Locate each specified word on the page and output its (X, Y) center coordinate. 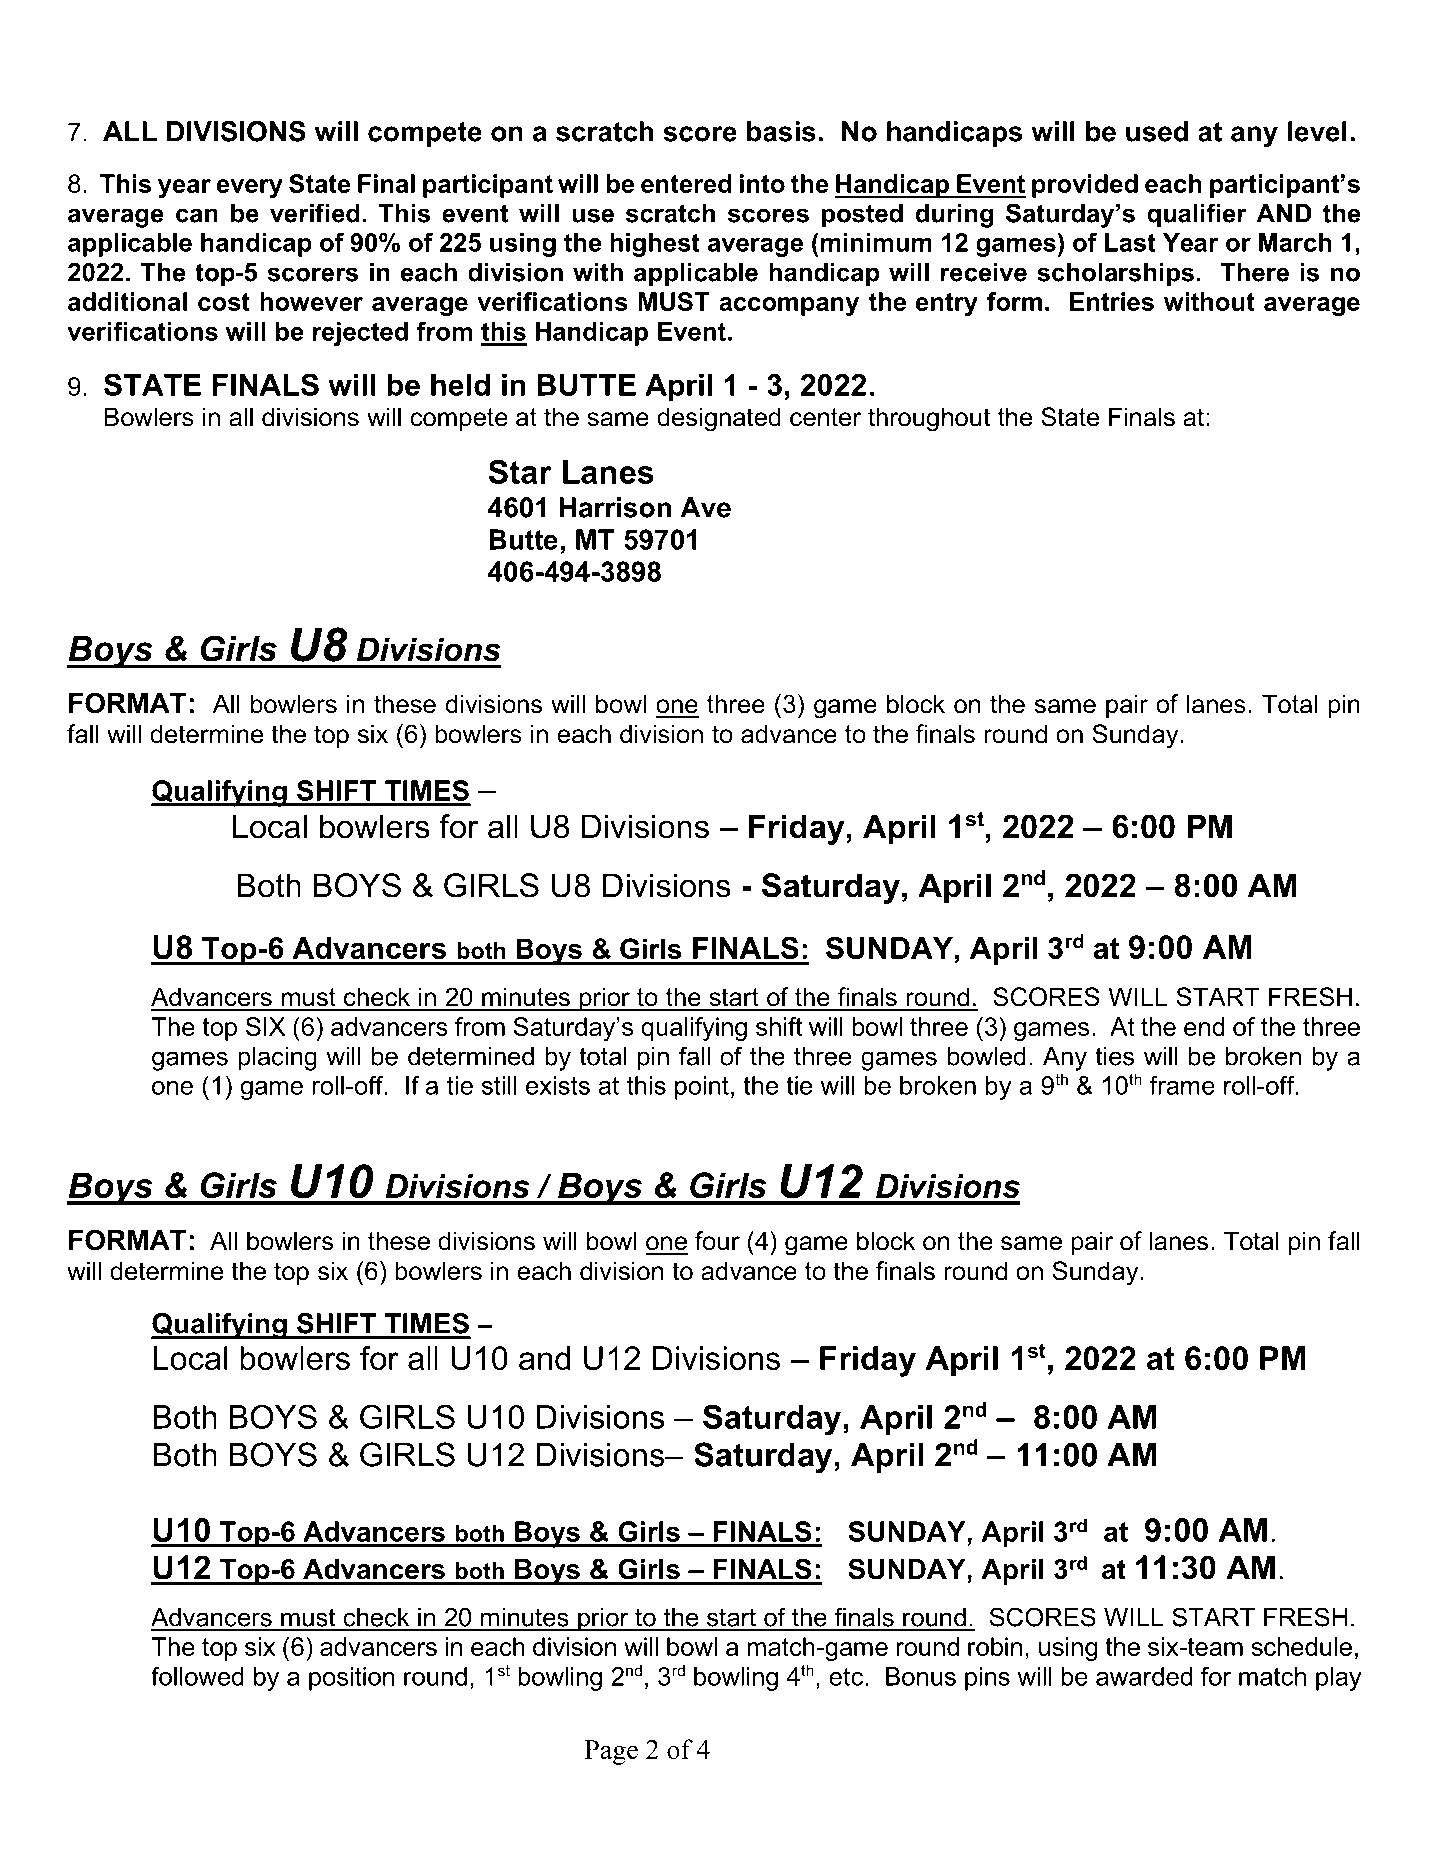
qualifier (1197, 215)
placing (277, 1059)
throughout (929, 419)
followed (197, 1676)
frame (1182, 1085)
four (717, 1241)
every (250, 188)
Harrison (615, 507)
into (762, 183)
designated (719, 419)
